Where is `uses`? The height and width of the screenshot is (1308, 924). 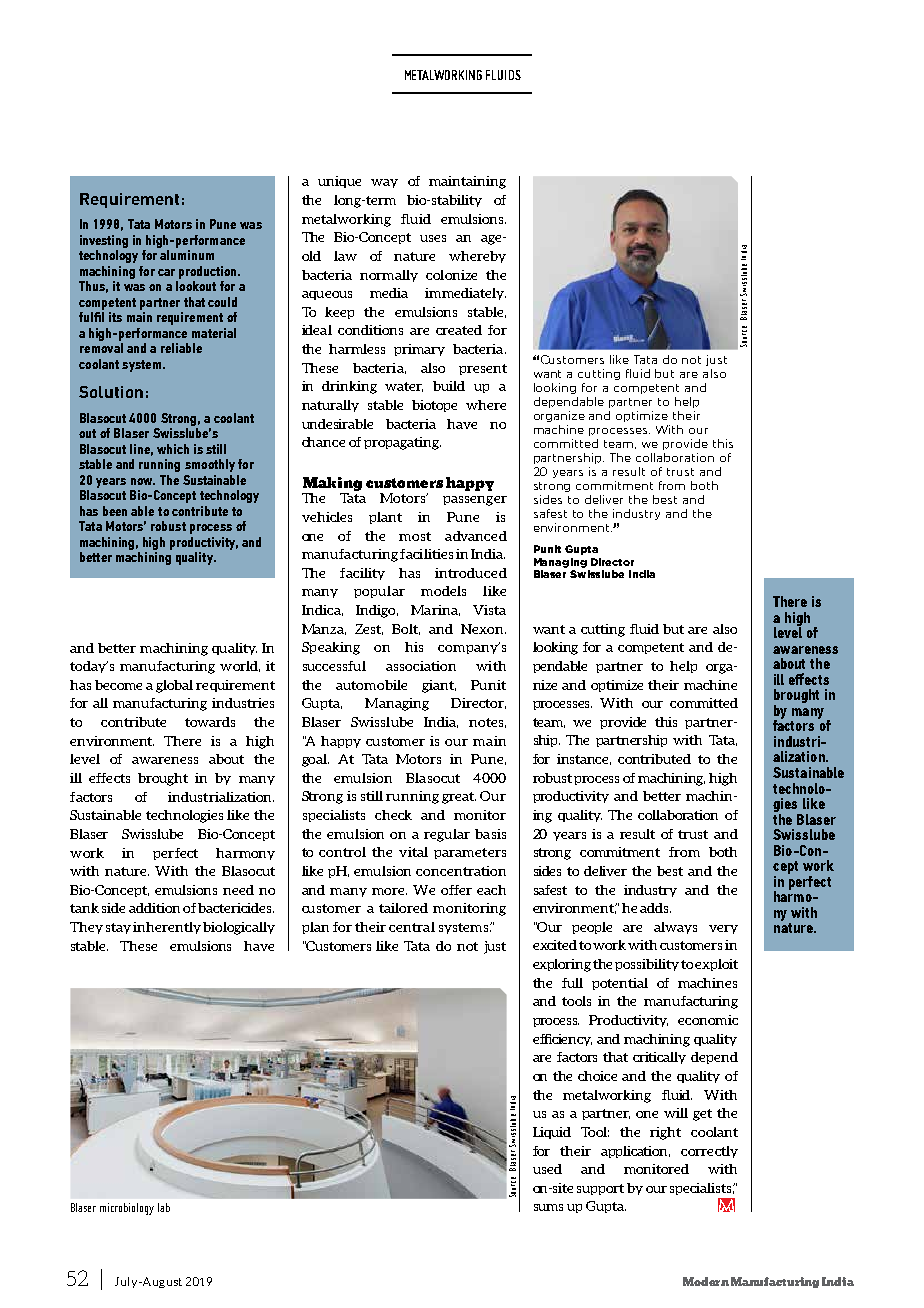 uses is located at coordinates (433, 238).
